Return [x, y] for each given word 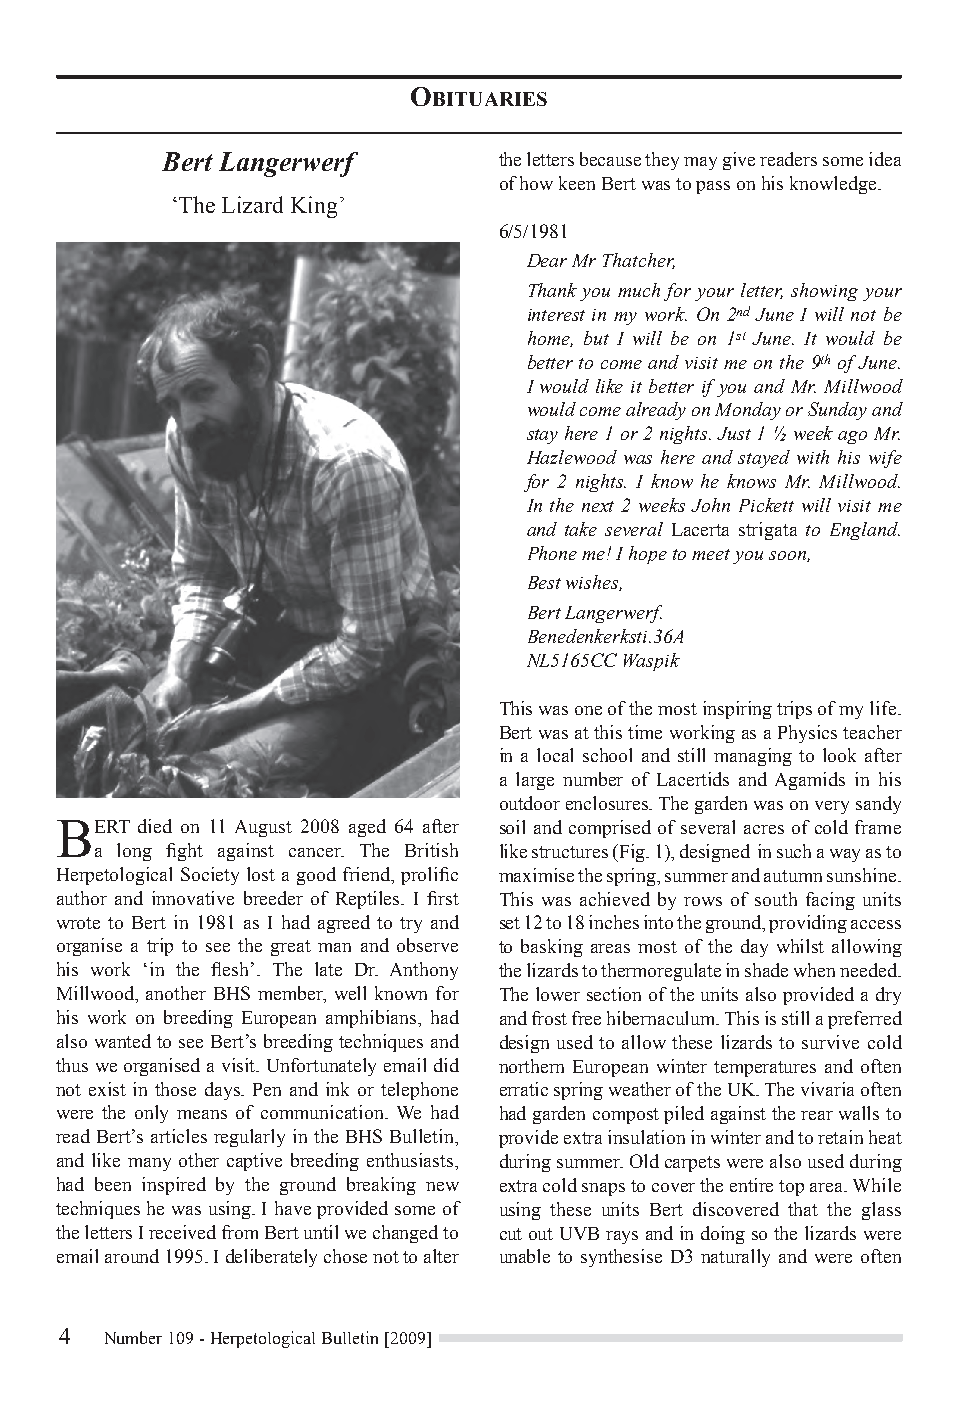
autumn [793, 876]
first [443, 898]
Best [544, 582]
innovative [193, 898]
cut [511, 1234]
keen [577, 183]
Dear [547, 260]
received [182, 1232]
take [581, 529]
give [739, 161]
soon [788, 556]
